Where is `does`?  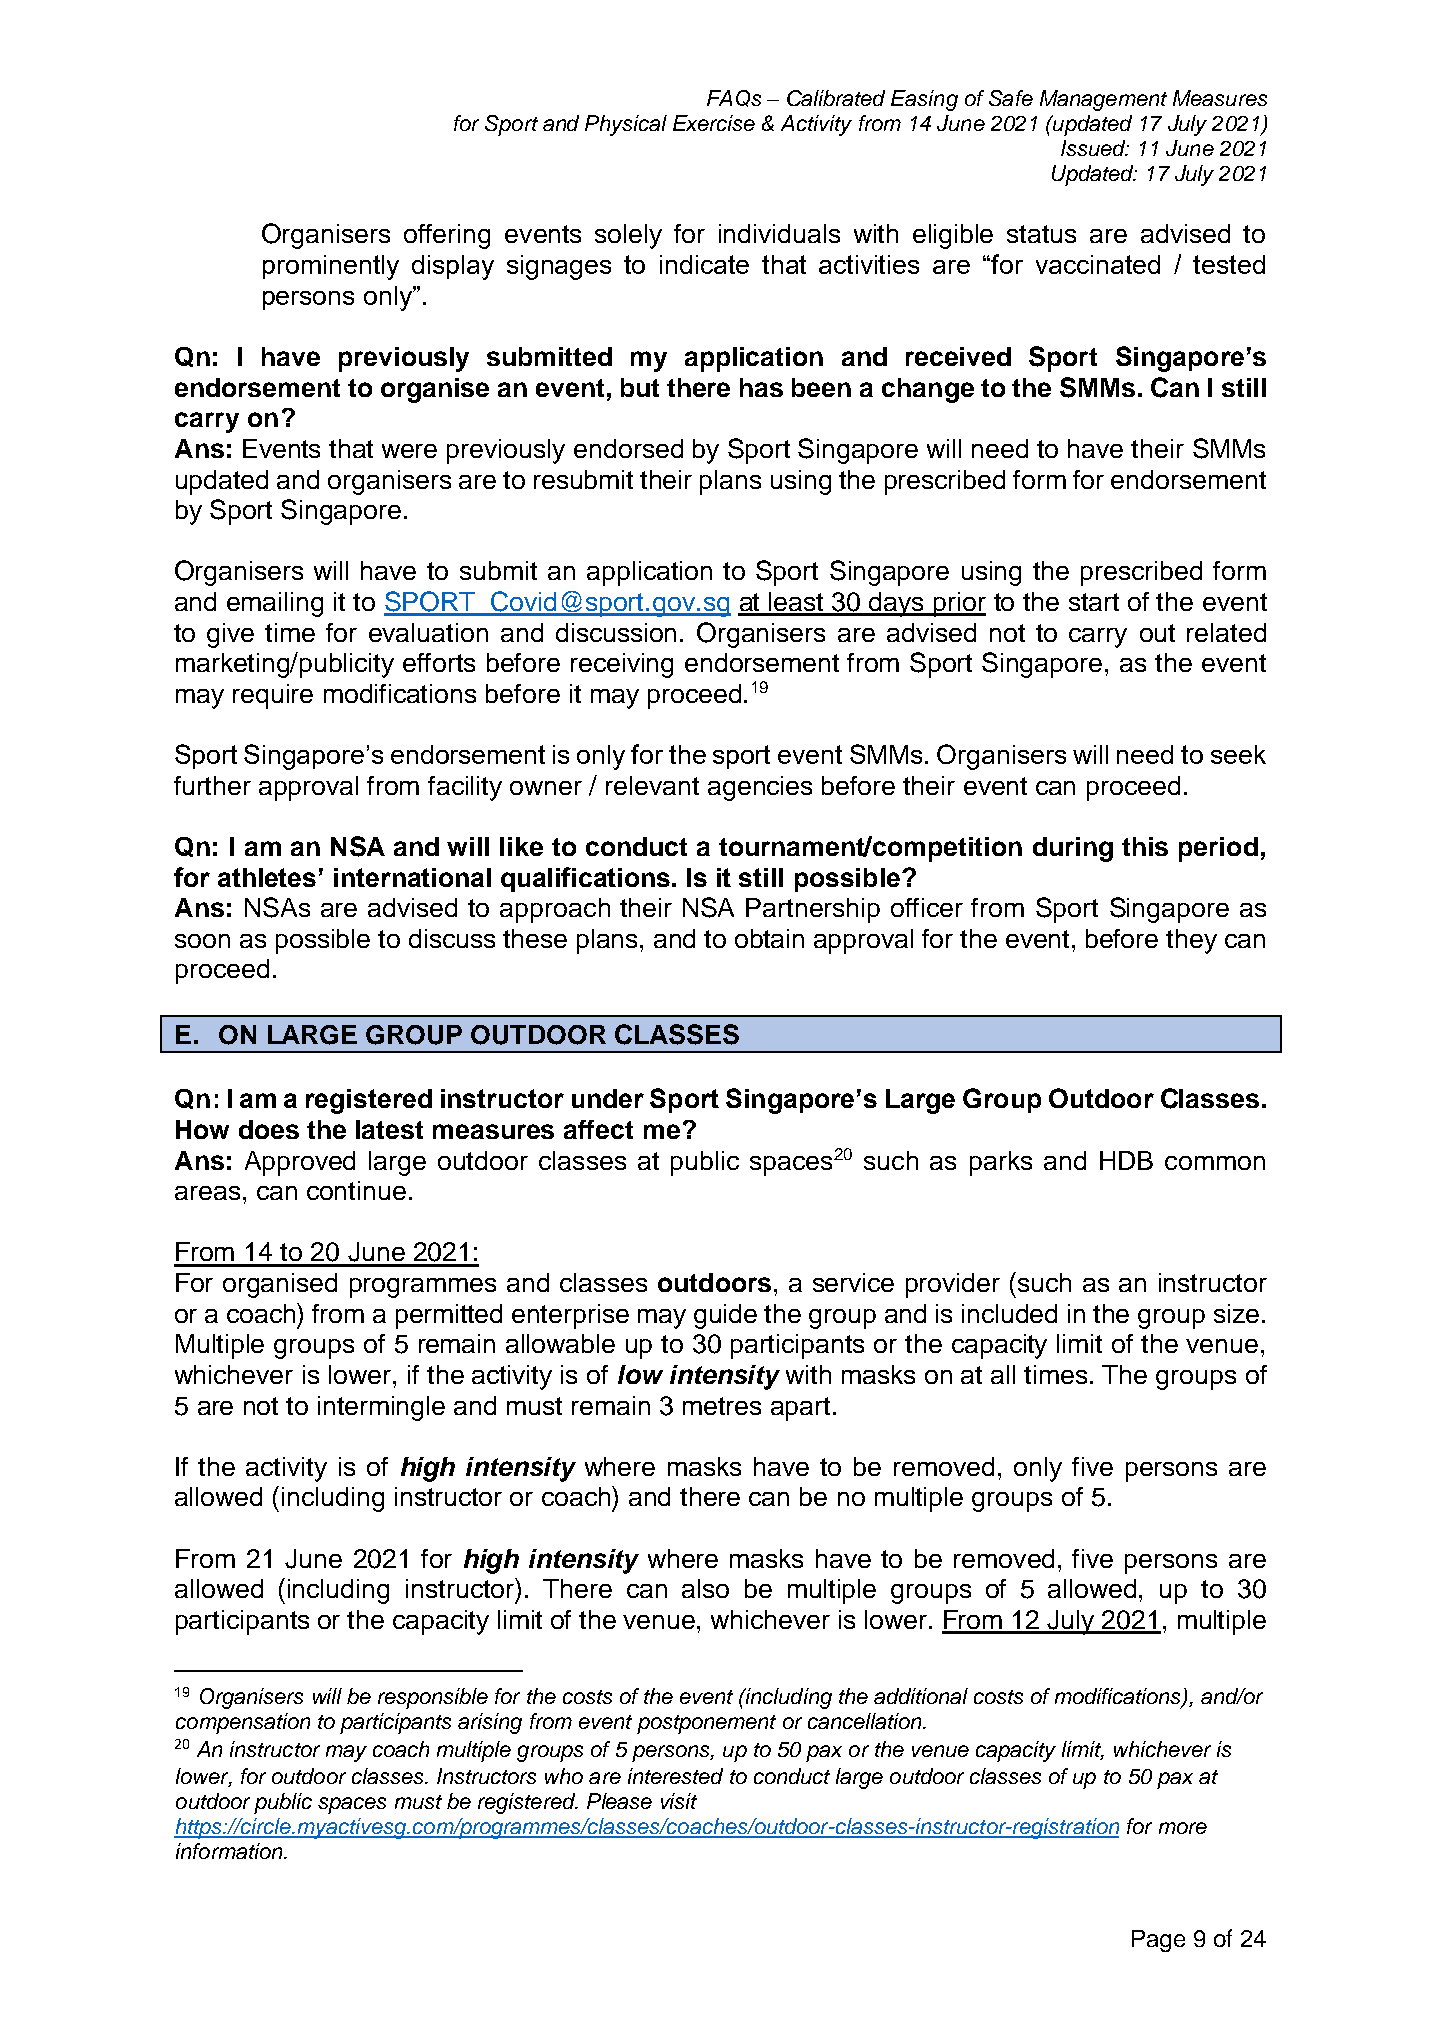
does is located at coordinates (269, 1129).
